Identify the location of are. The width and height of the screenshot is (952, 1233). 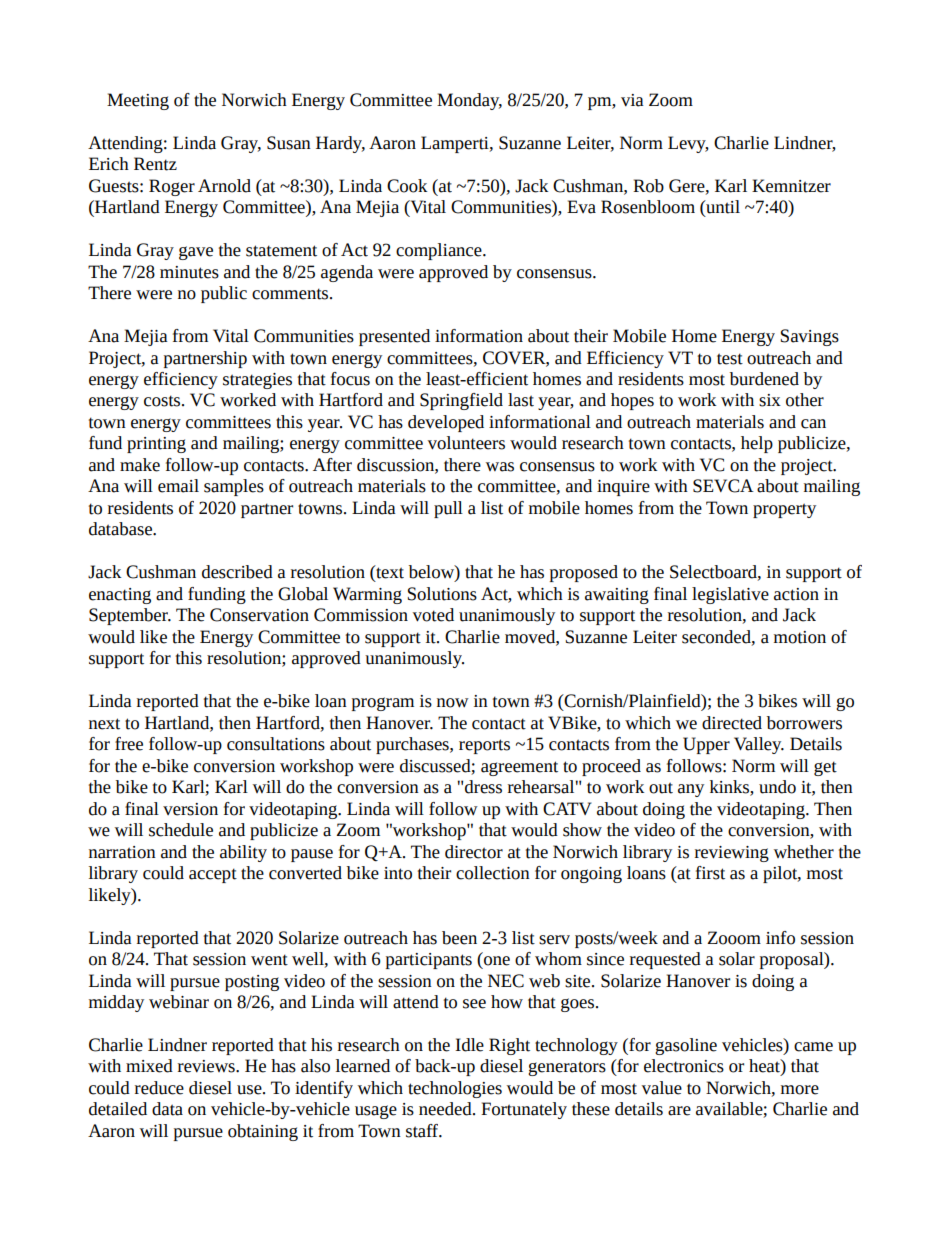
(679, 1111).
